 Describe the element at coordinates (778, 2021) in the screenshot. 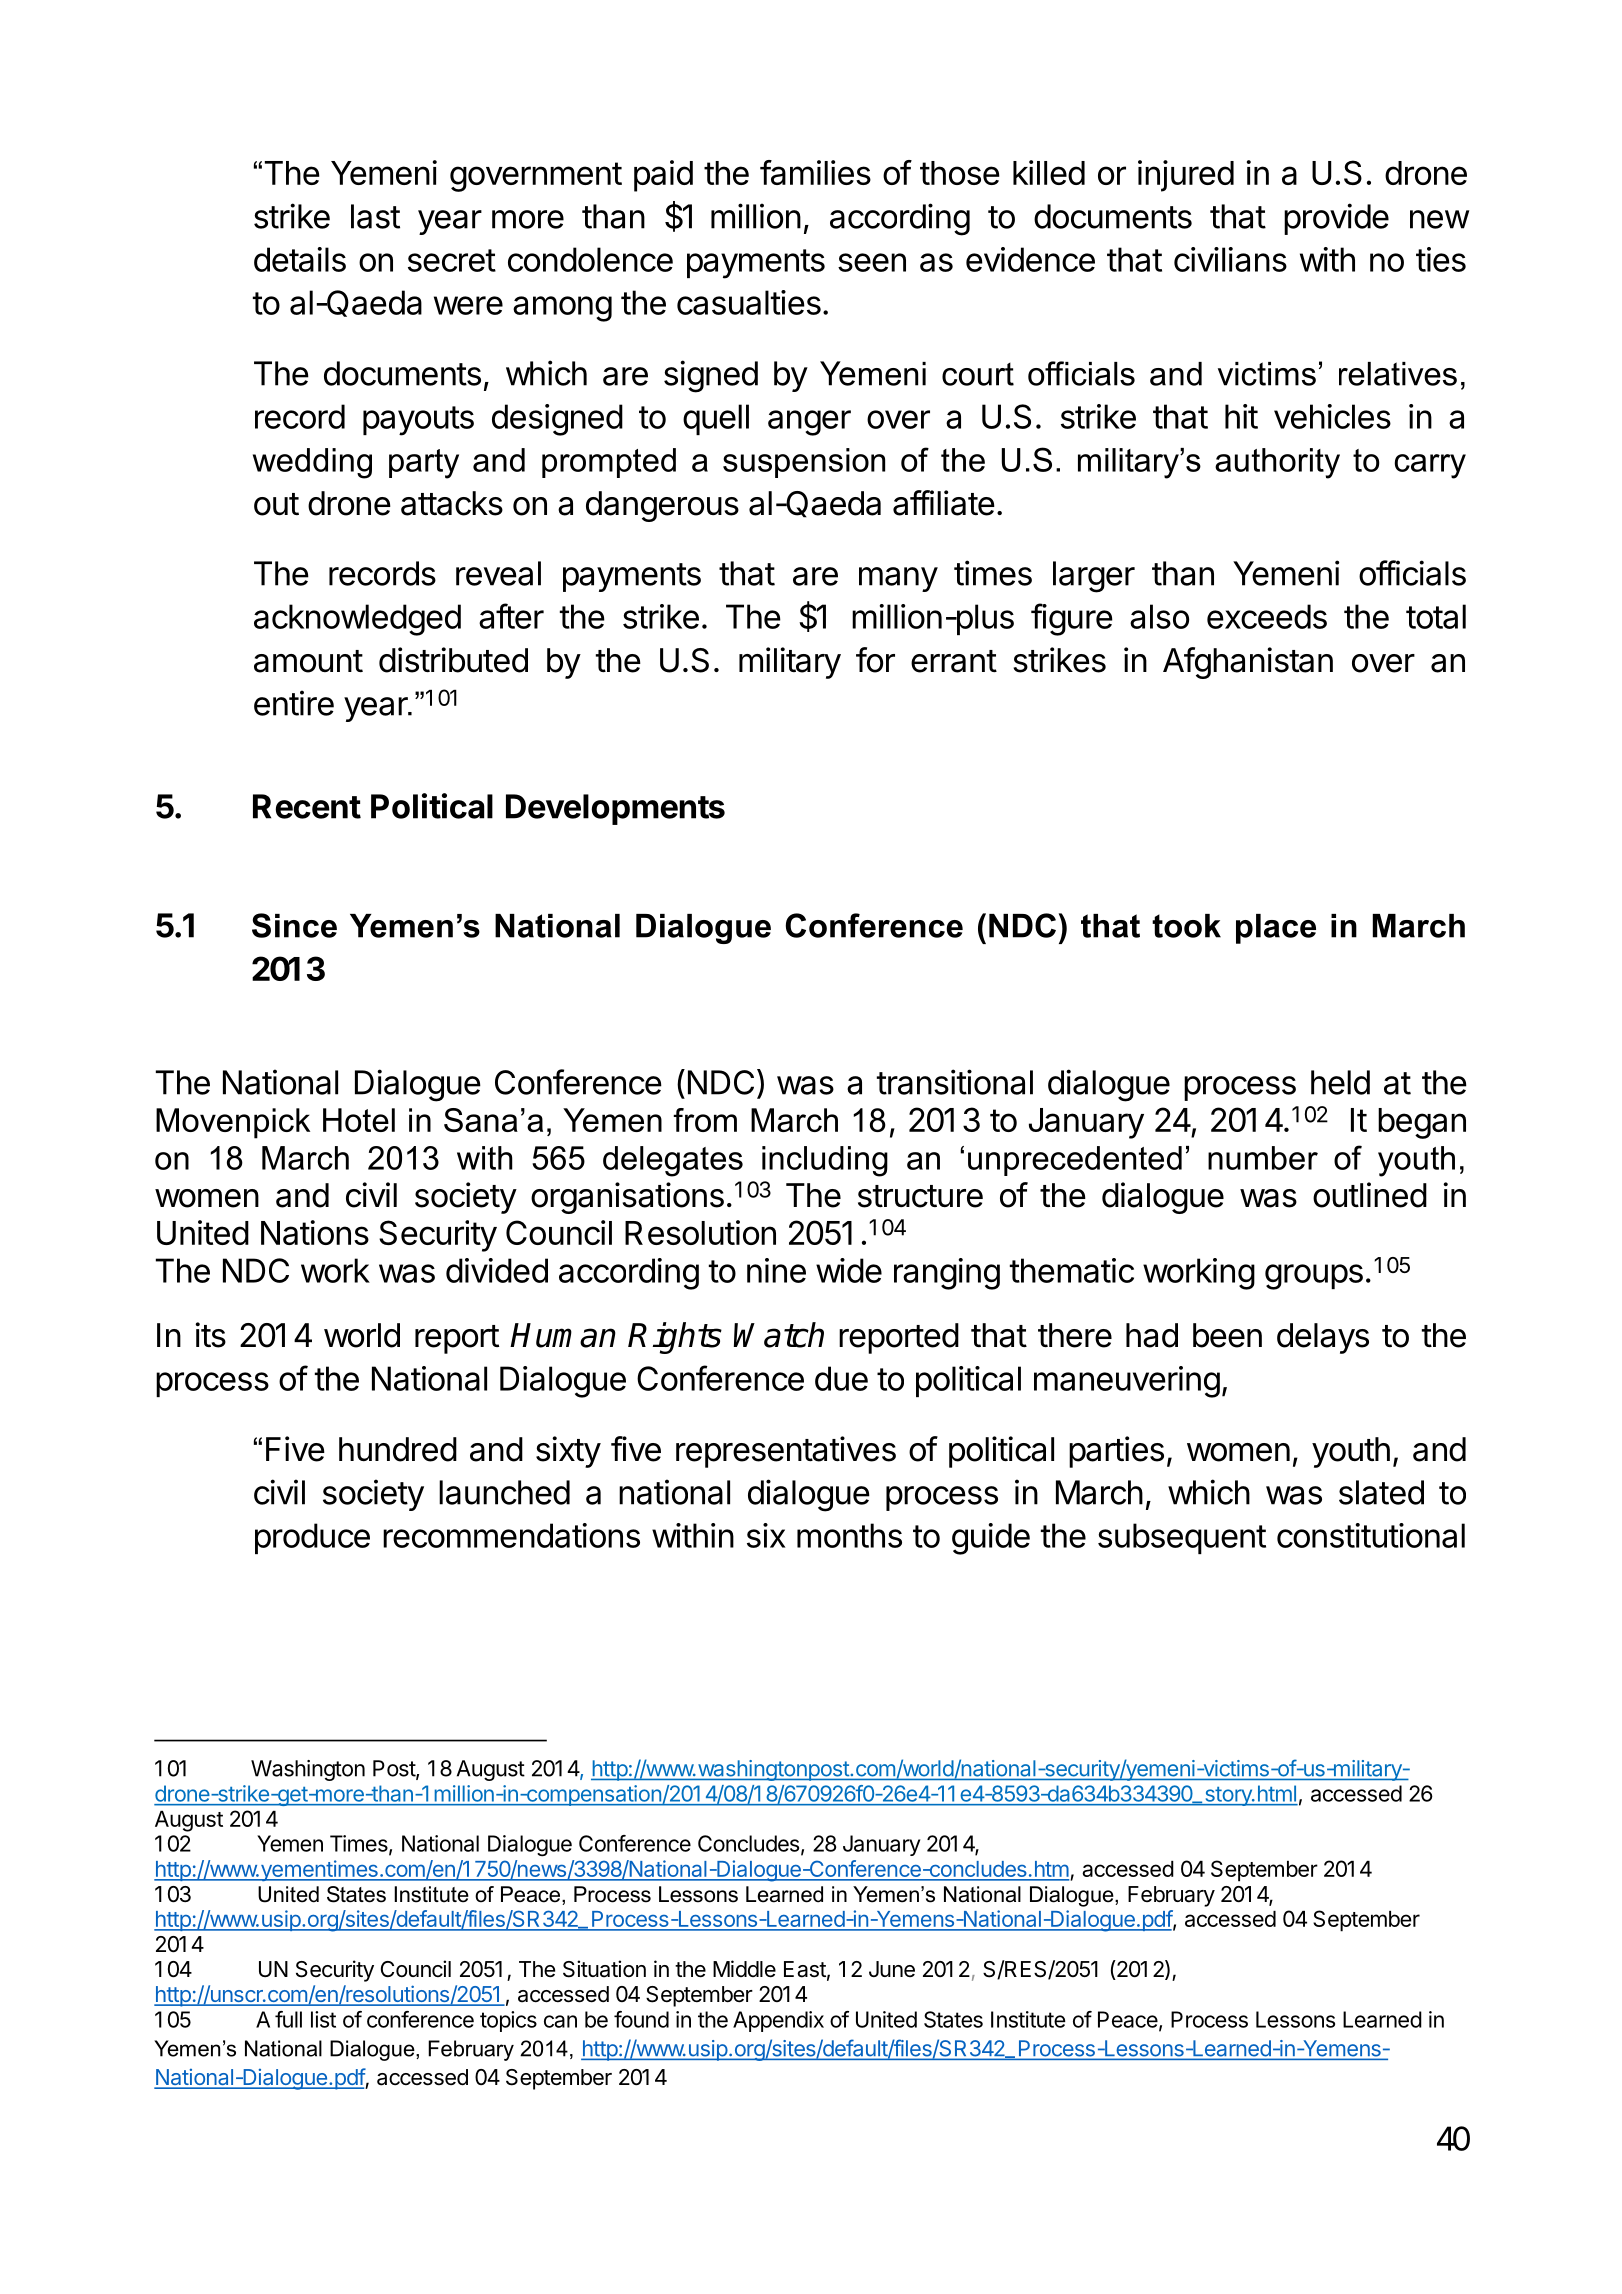

I see `Appendix` at that location.
